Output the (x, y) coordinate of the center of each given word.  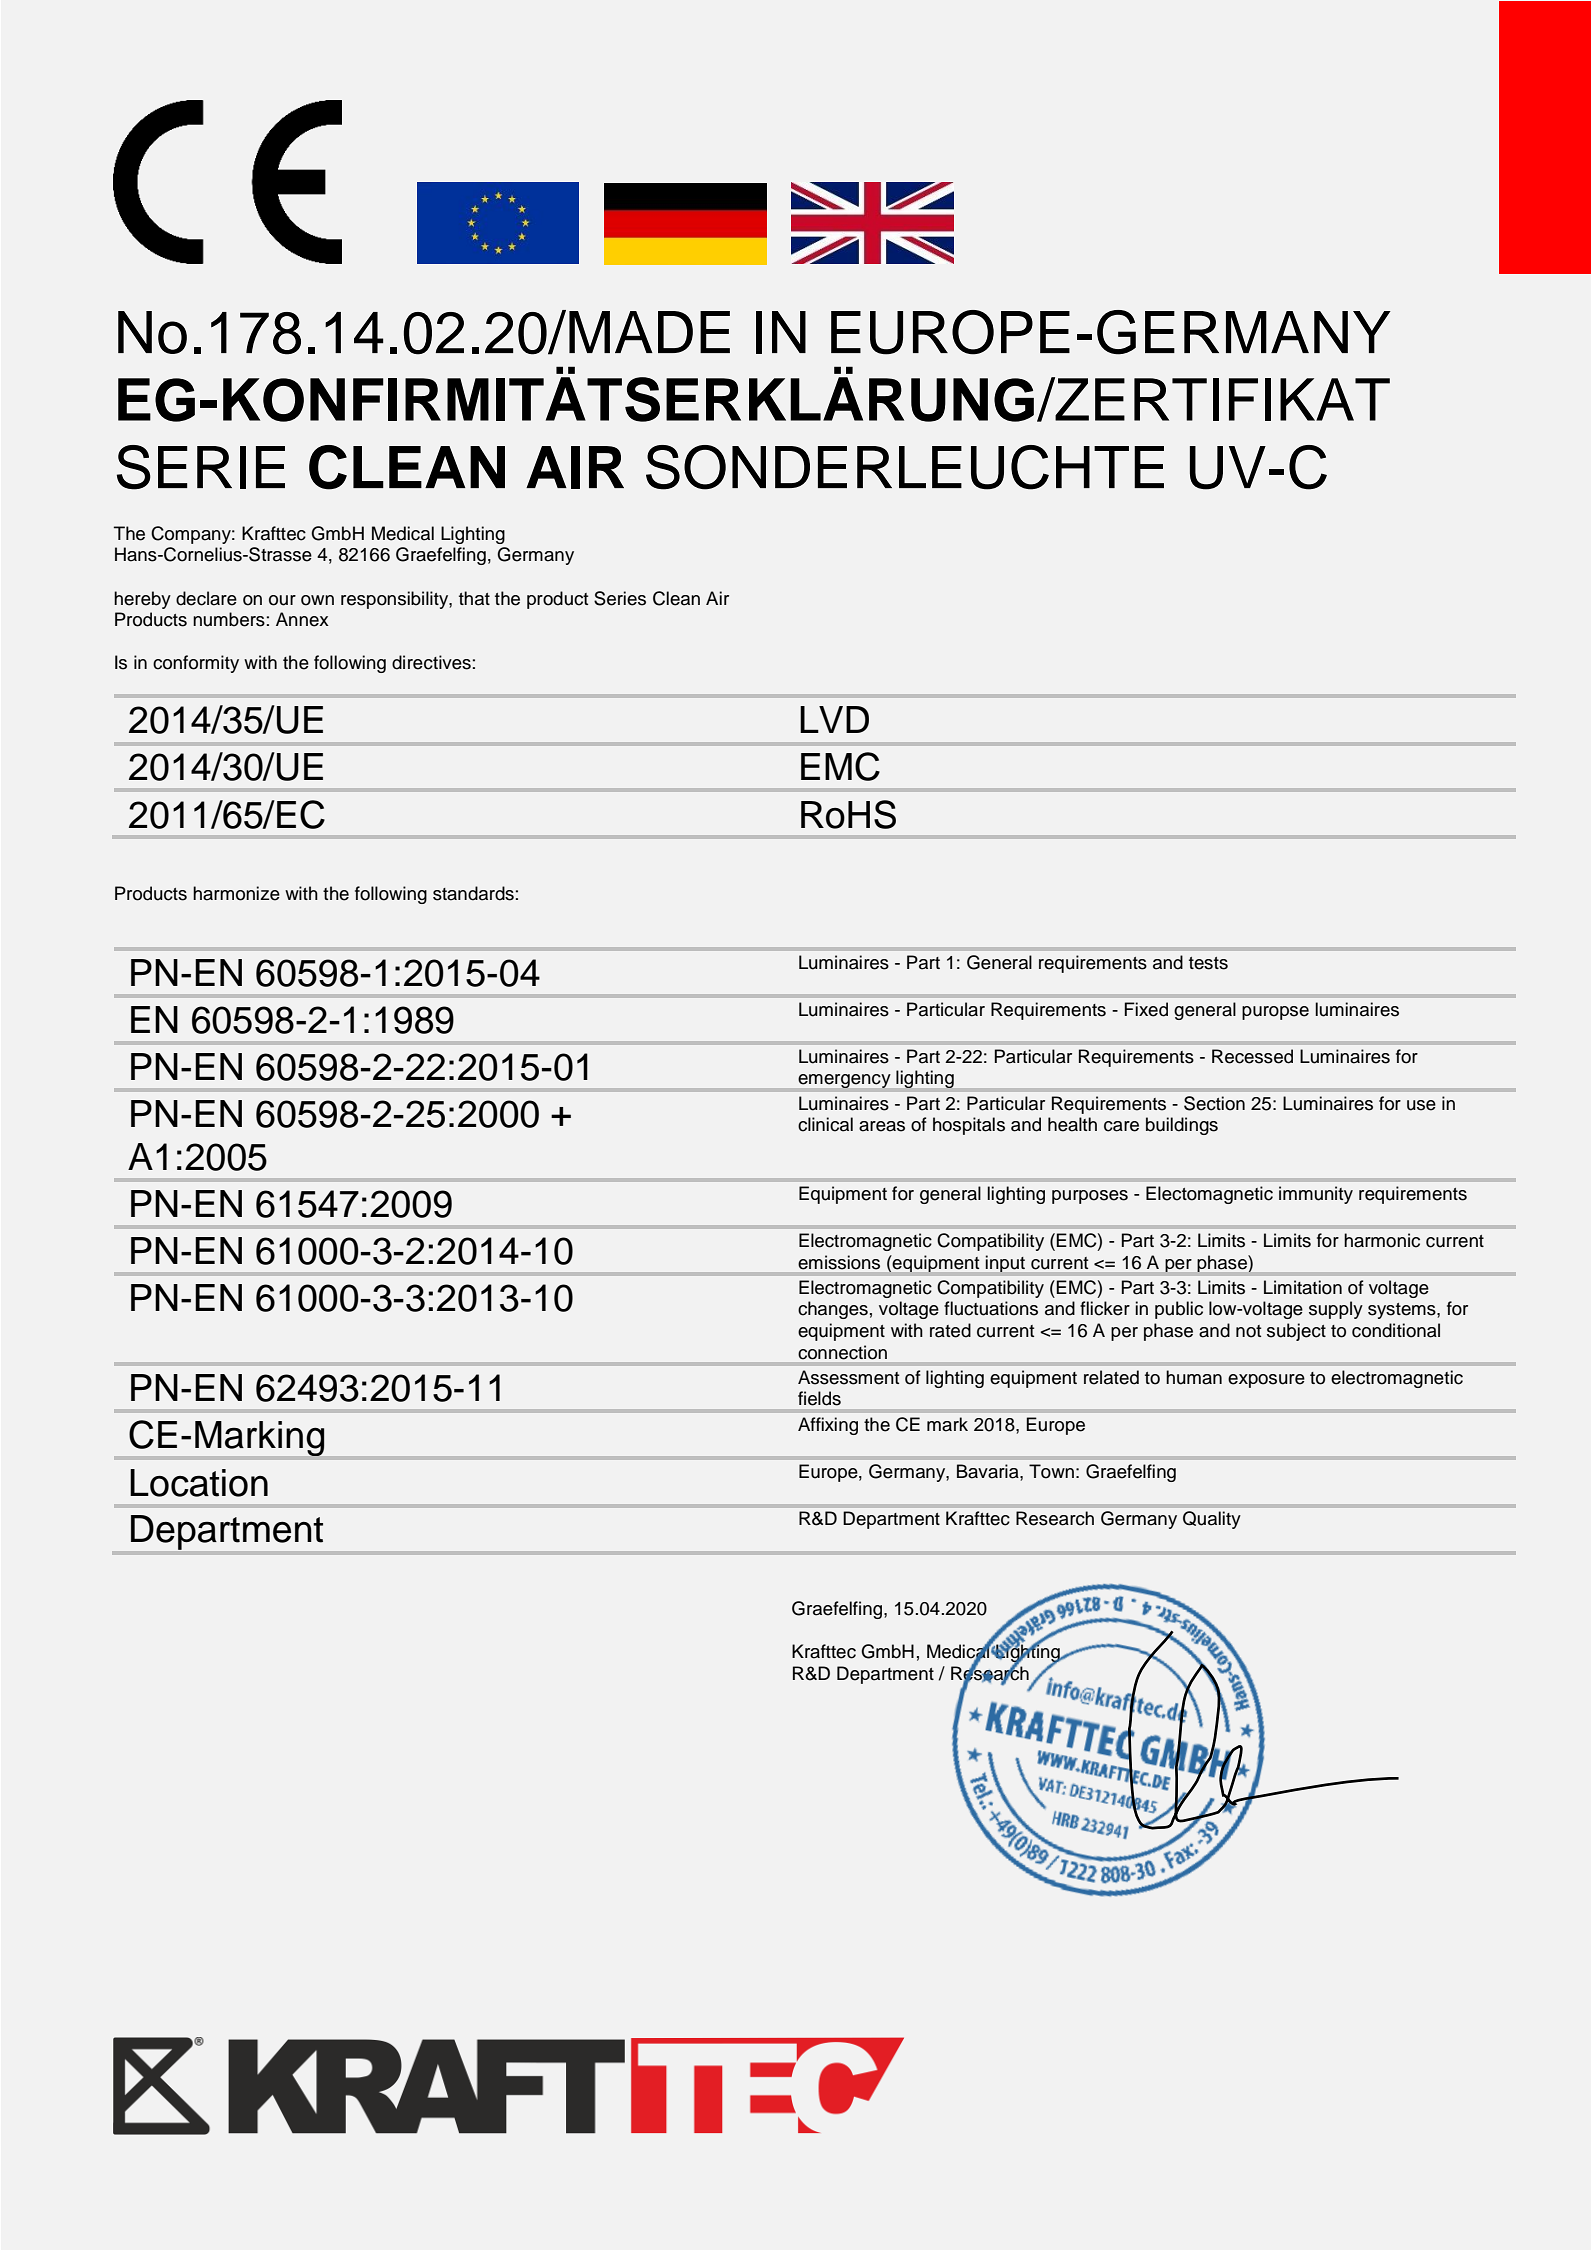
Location (199, 1483)
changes (833, 1310)
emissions (839, 1262)
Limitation (1303, 1287)
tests (1208, 963)
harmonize (236, 893)
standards (473, 893)
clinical (825, 1124)
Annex (302, 619)
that (474, 598)
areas (882, 1126)
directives (431, 662)
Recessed (1252, 1056)
